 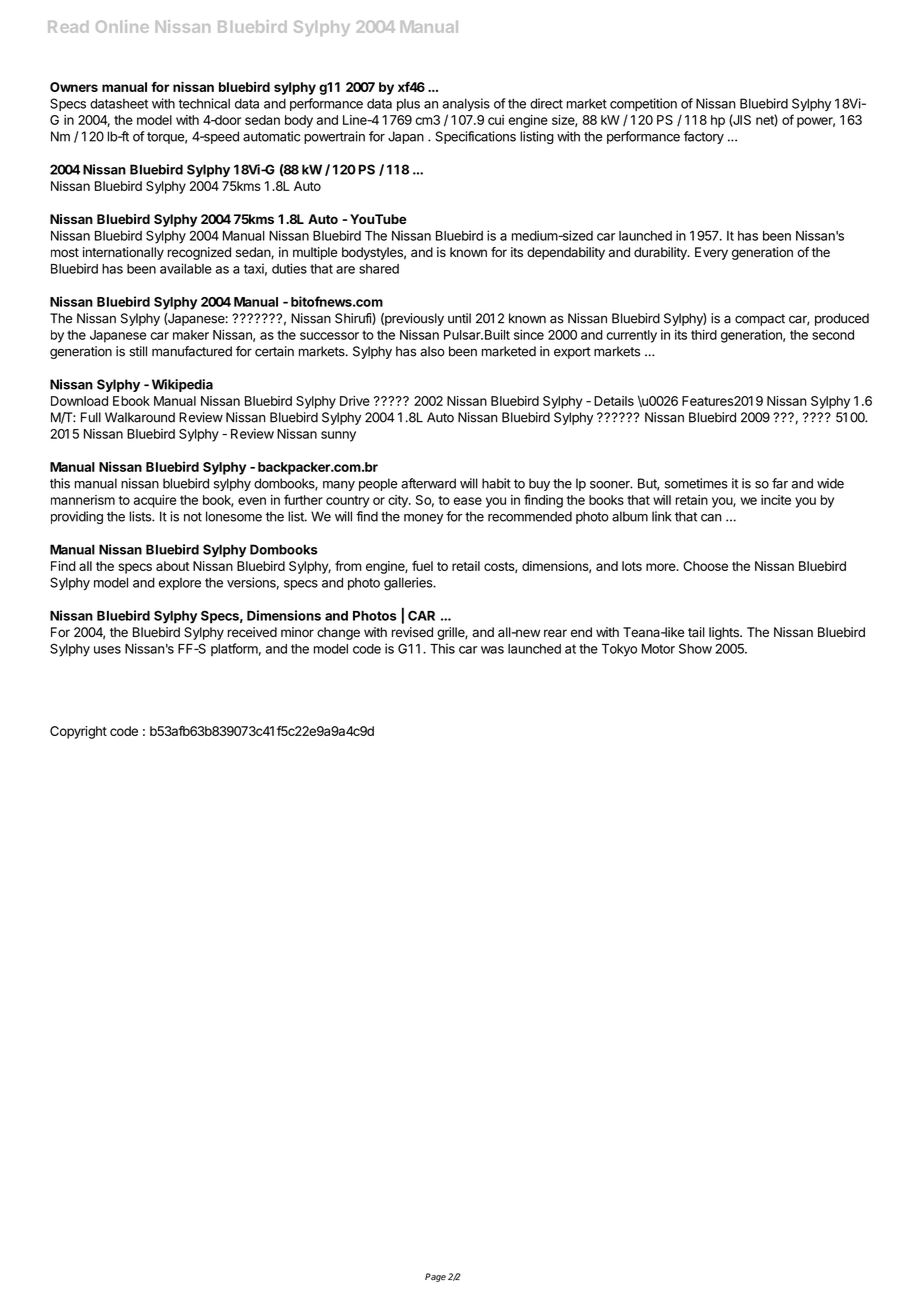 What do you see at coordinates (492, 650) in the screenshot?
I see `was` at bounding box center [492, 650].
